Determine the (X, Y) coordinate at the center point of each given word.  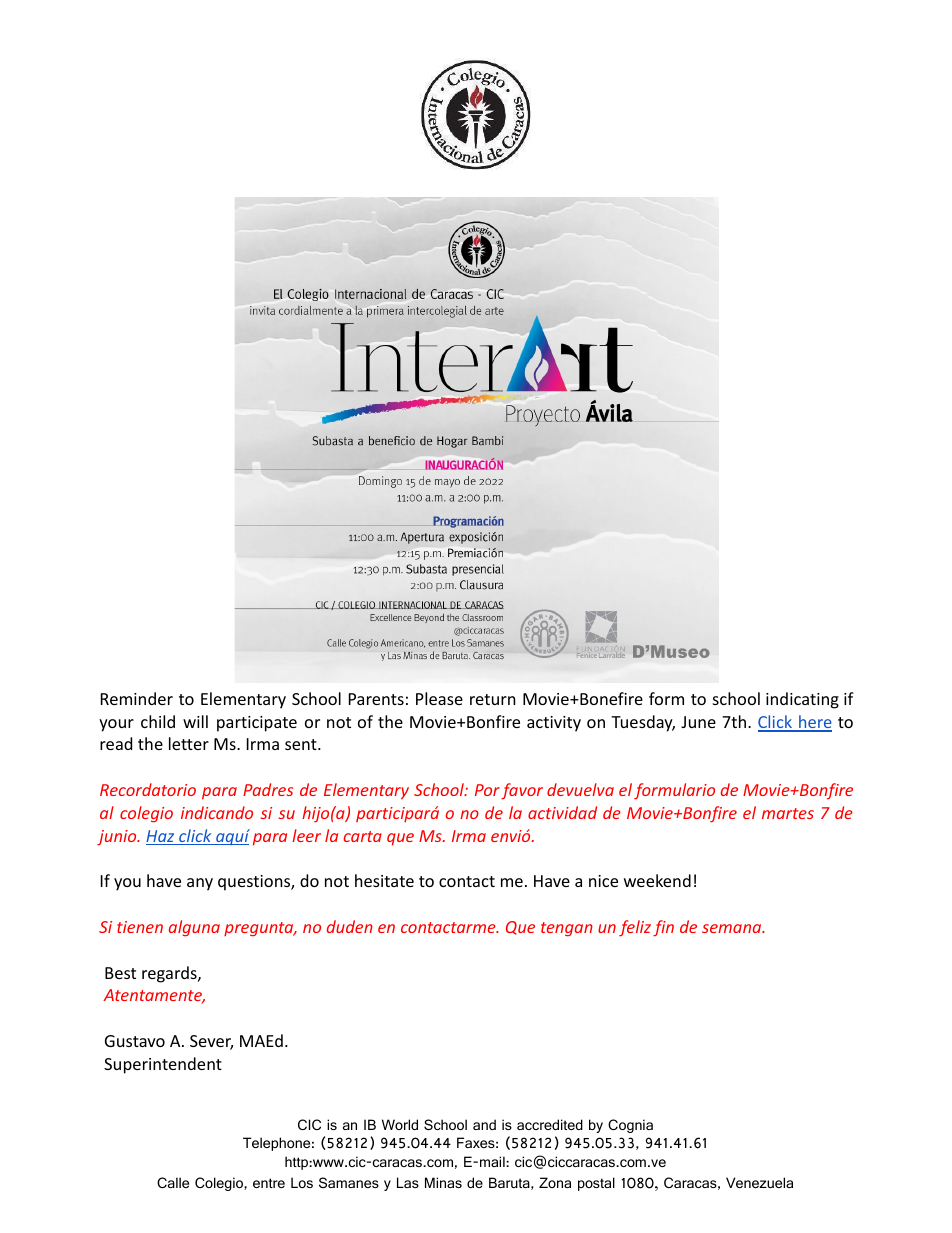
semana (733, 928)
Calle (173, 1182)
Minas (443, 1182)
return (493, 699)
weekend (657, 880)
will (195, 721)
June (698, 722)
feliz (635, 928)
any (200, 884)
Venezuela (759, 1182)
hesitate (384, 880)
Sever (211, 1042)
